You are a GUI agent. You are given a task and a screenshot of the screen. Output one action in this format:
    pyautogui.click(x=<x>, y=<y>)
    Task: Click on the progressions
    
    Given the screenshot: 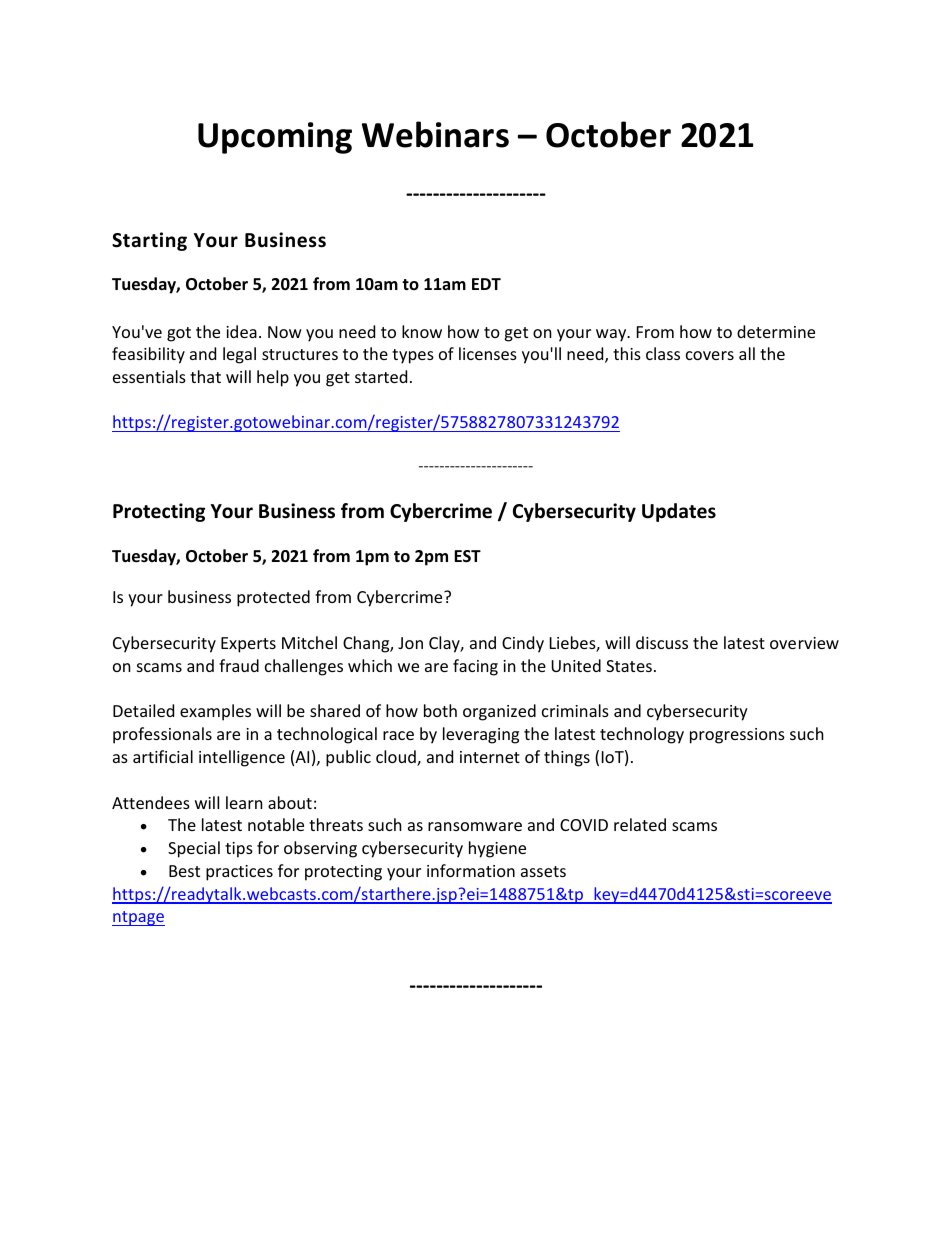 What is the action you would take?
    pyautogui.click(x=737, y=736)
